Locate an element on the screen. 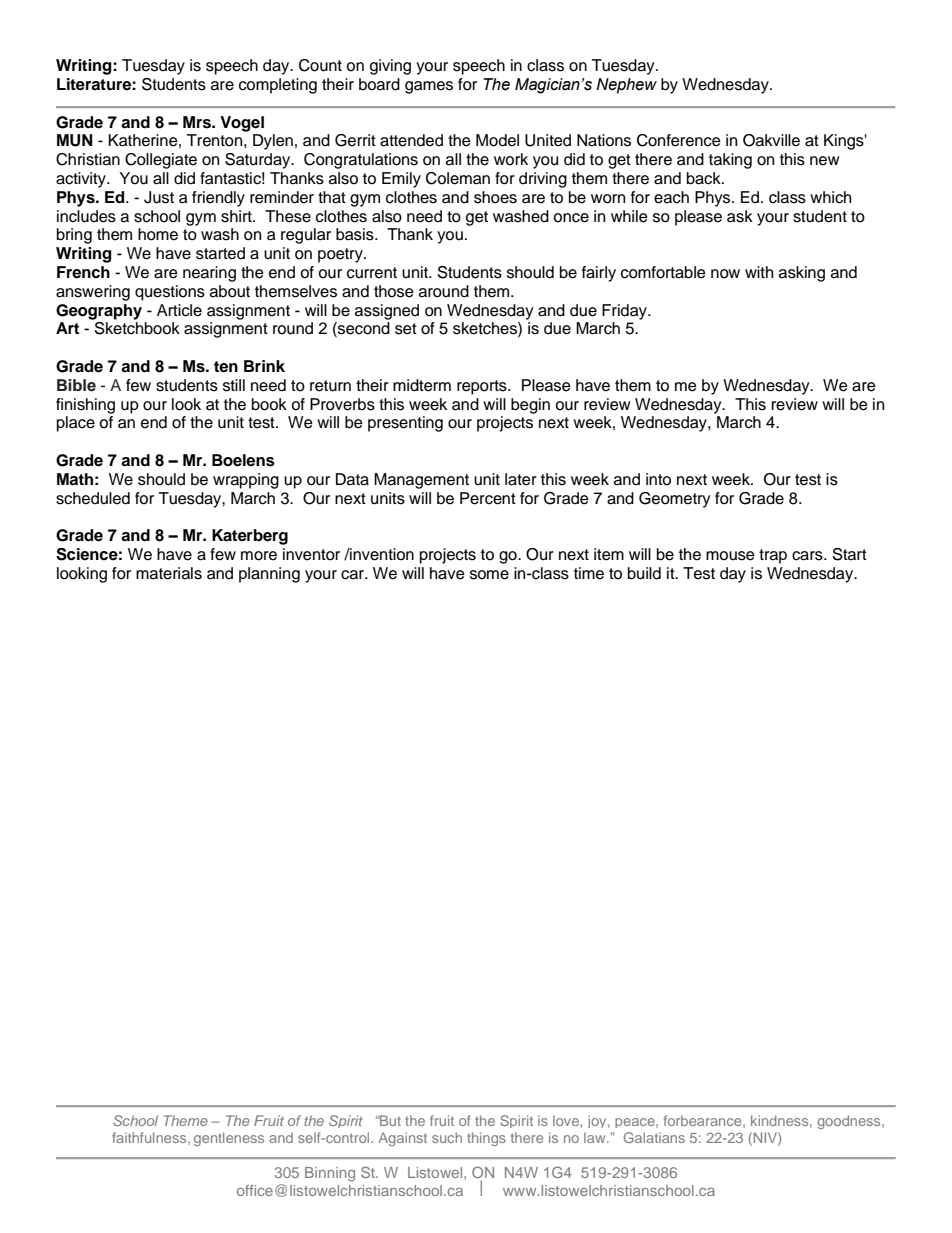 Image resolution: width=952 pixels, height=1233 pixels. Galatians is located at coordinates (654, 1137).
